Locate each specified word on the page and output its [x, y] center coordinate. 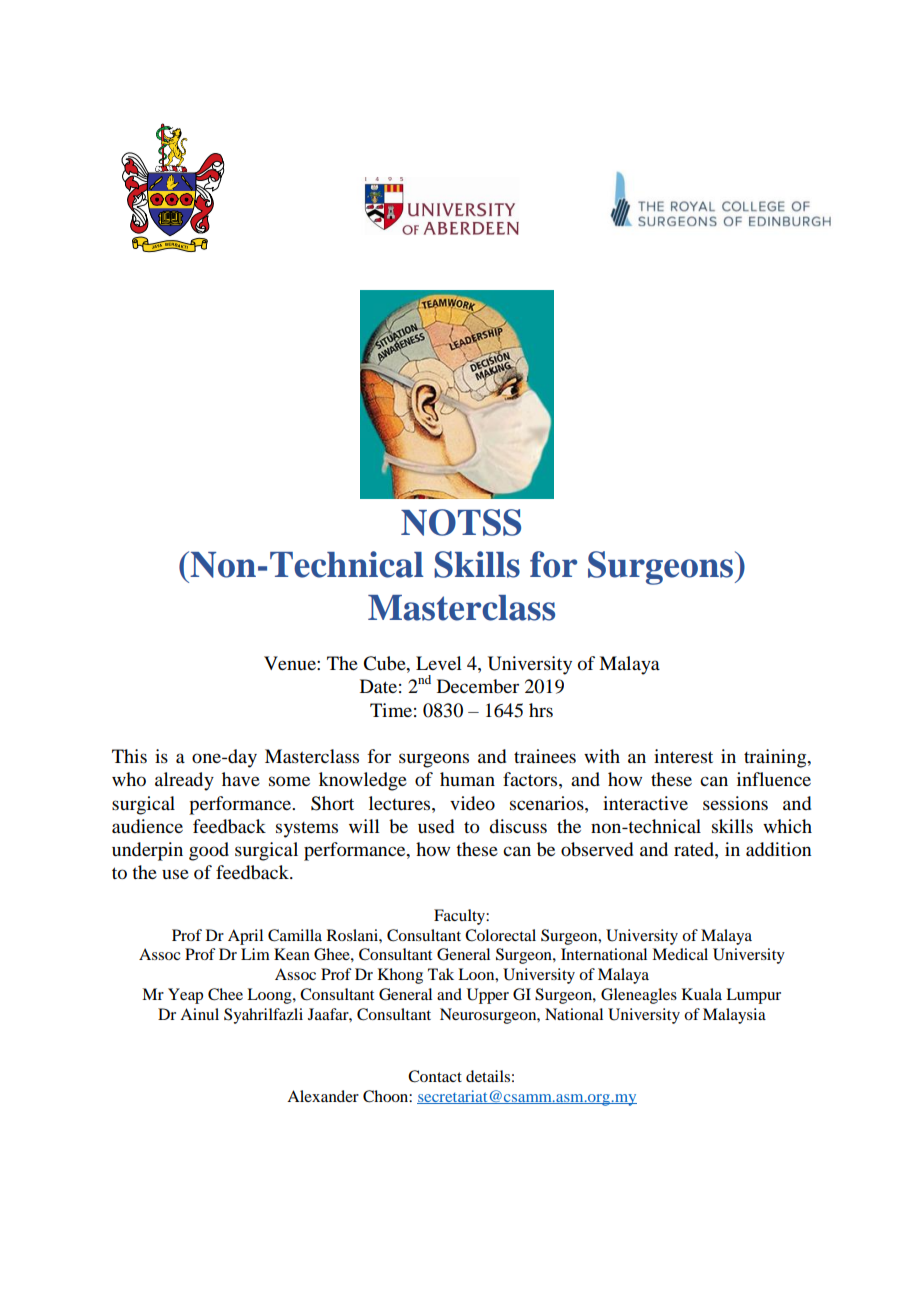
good [209, 851]
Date [378, 686]
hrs [541, 710]
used [436, 826]
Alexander [323, 1096]
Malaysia [734, 1016]
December [478, 686]
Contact [435, 1076]
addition [778, 849]
